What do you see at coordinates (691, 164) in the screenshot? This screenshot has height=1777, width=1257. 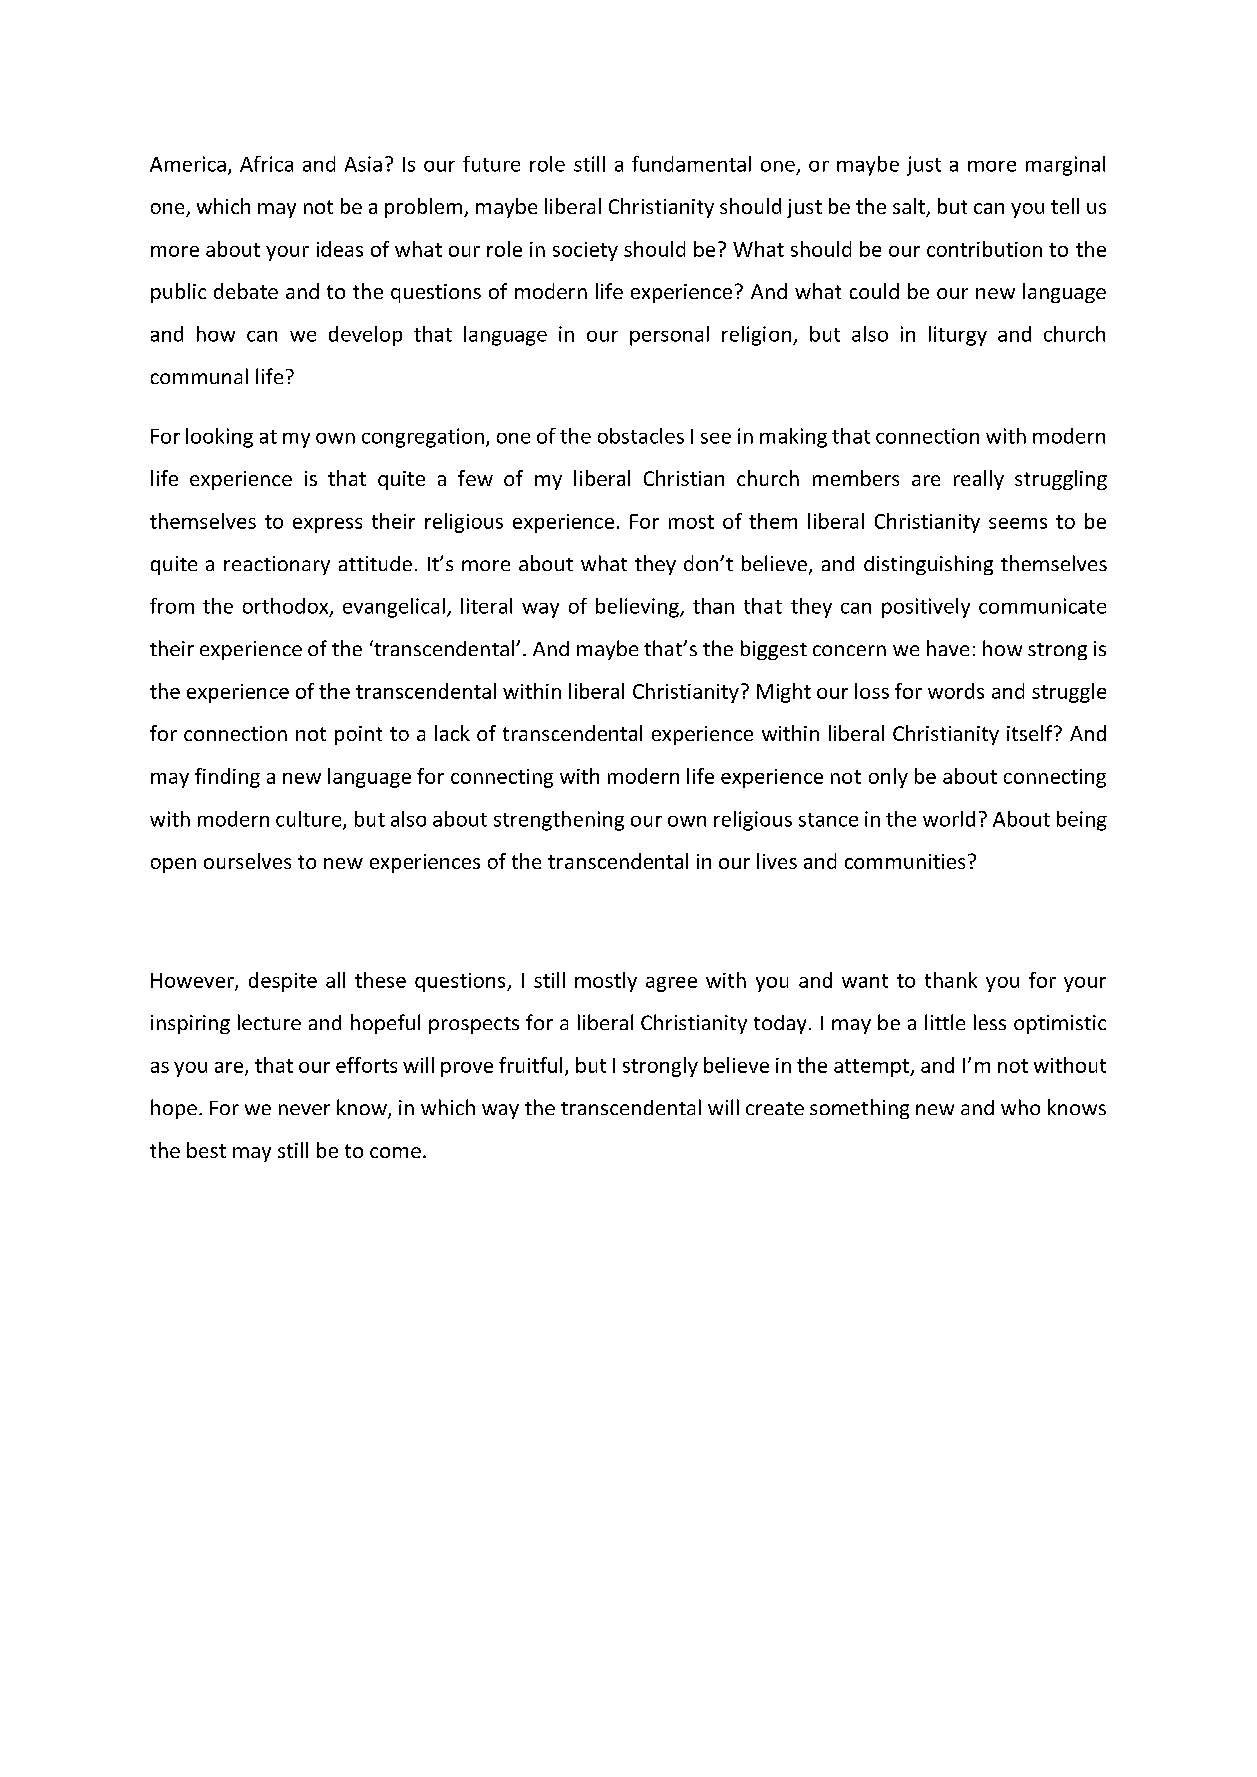 I see `fundamental` at bounding box center [691, 164].
